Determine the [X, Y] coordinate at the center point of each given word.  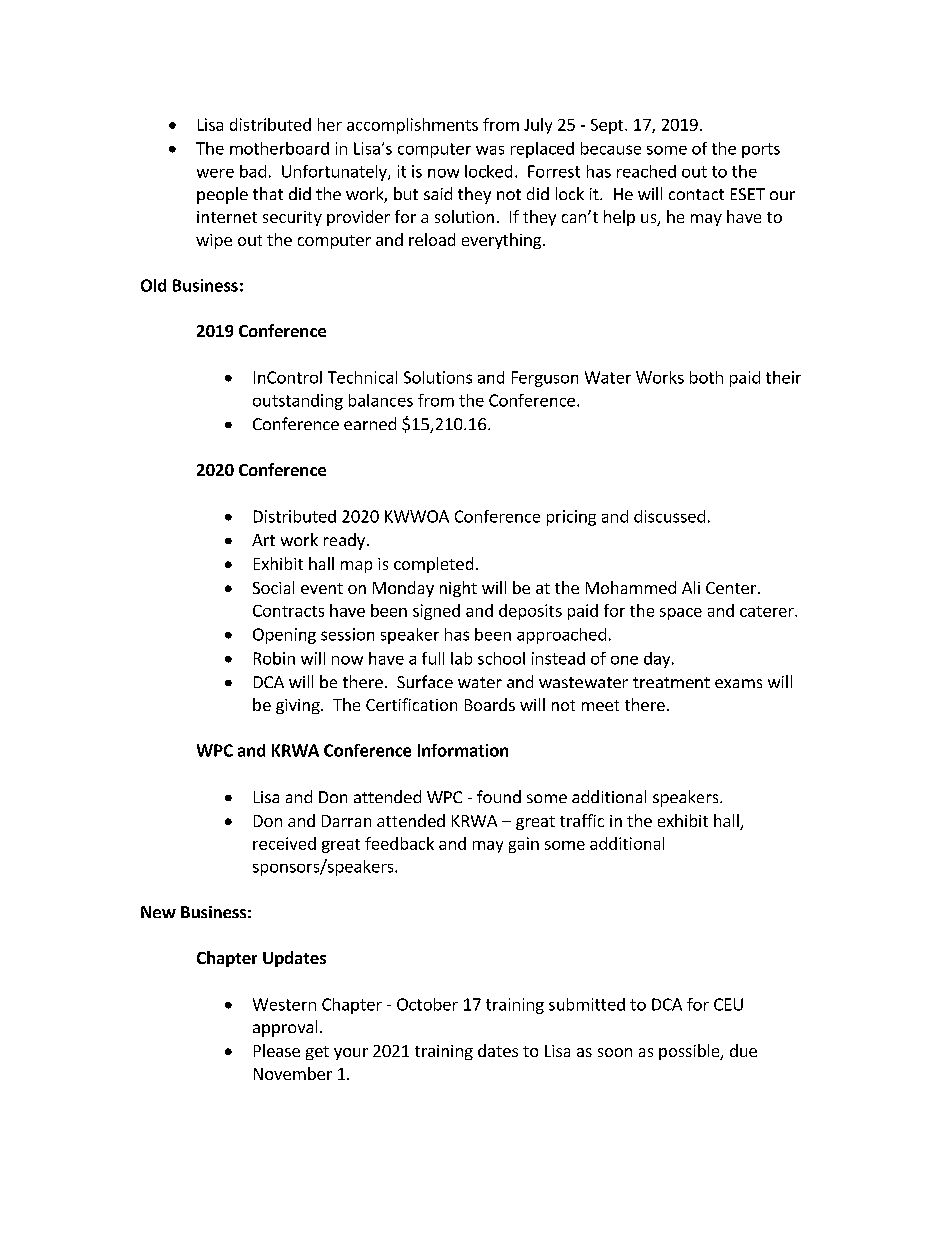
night [458, 589]
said [438, 193]
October [427, 1004]
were [215, 173]
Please [277, 1050]
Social [273, 587]
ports [761, 150]
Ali [691, 587]
